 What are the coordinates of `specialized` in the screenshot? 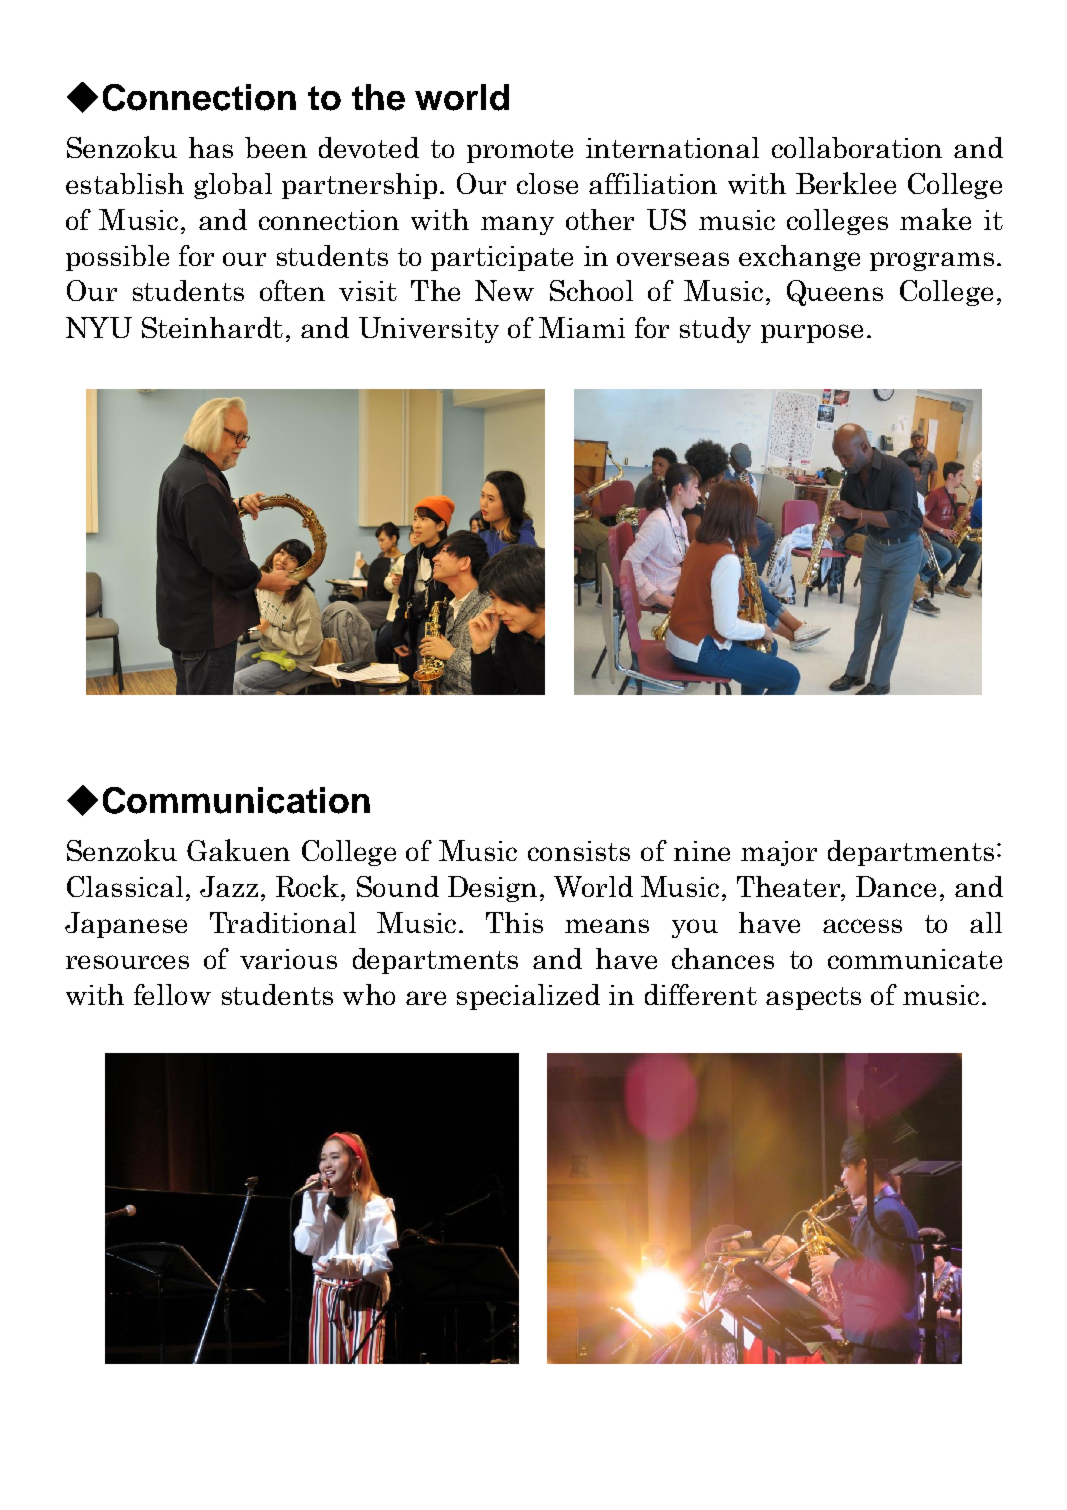 It's located at (528, 997).
